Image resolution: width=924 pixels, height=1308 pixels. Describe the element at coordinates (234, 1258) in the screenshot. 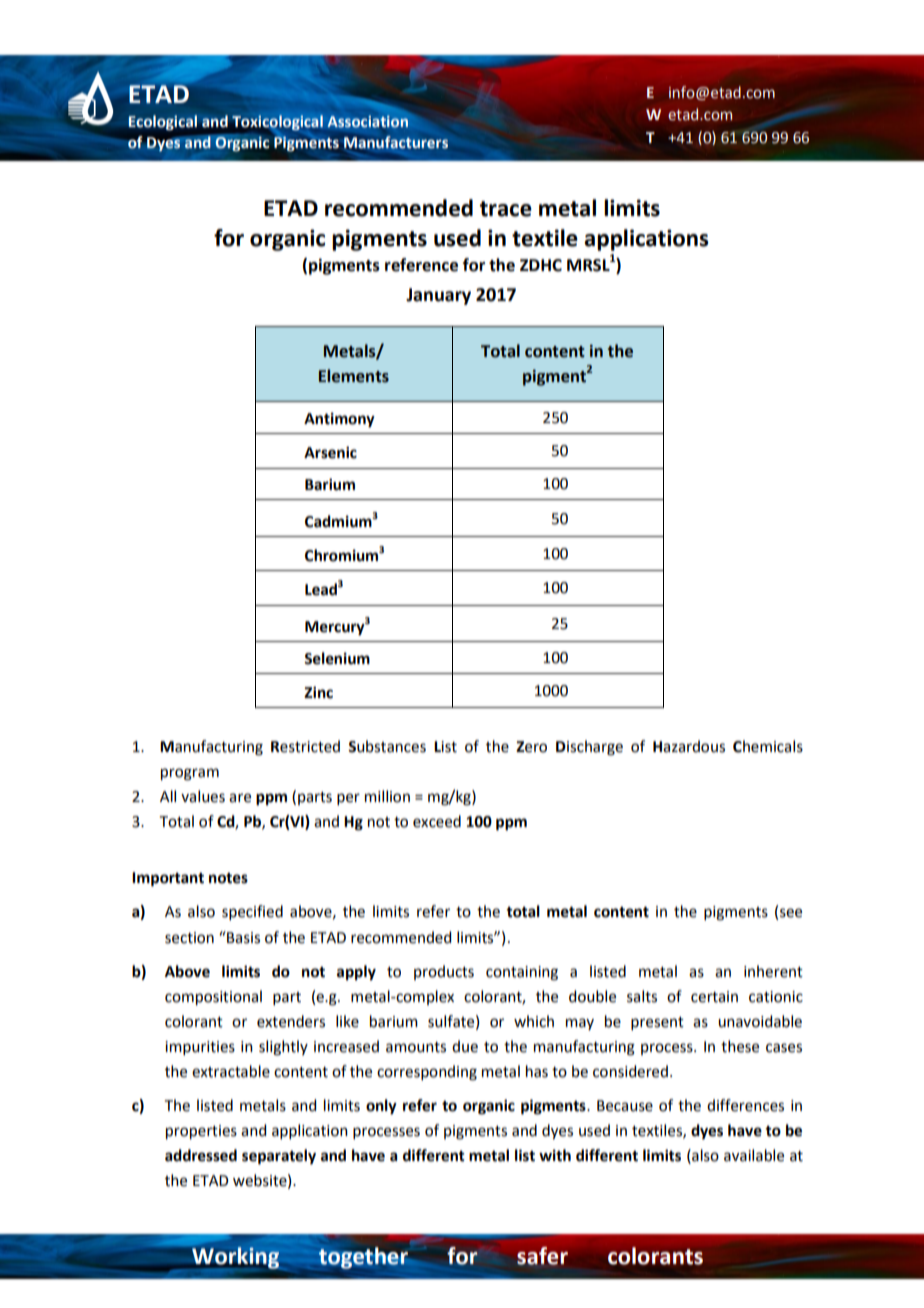

I see `Working` at that location.
